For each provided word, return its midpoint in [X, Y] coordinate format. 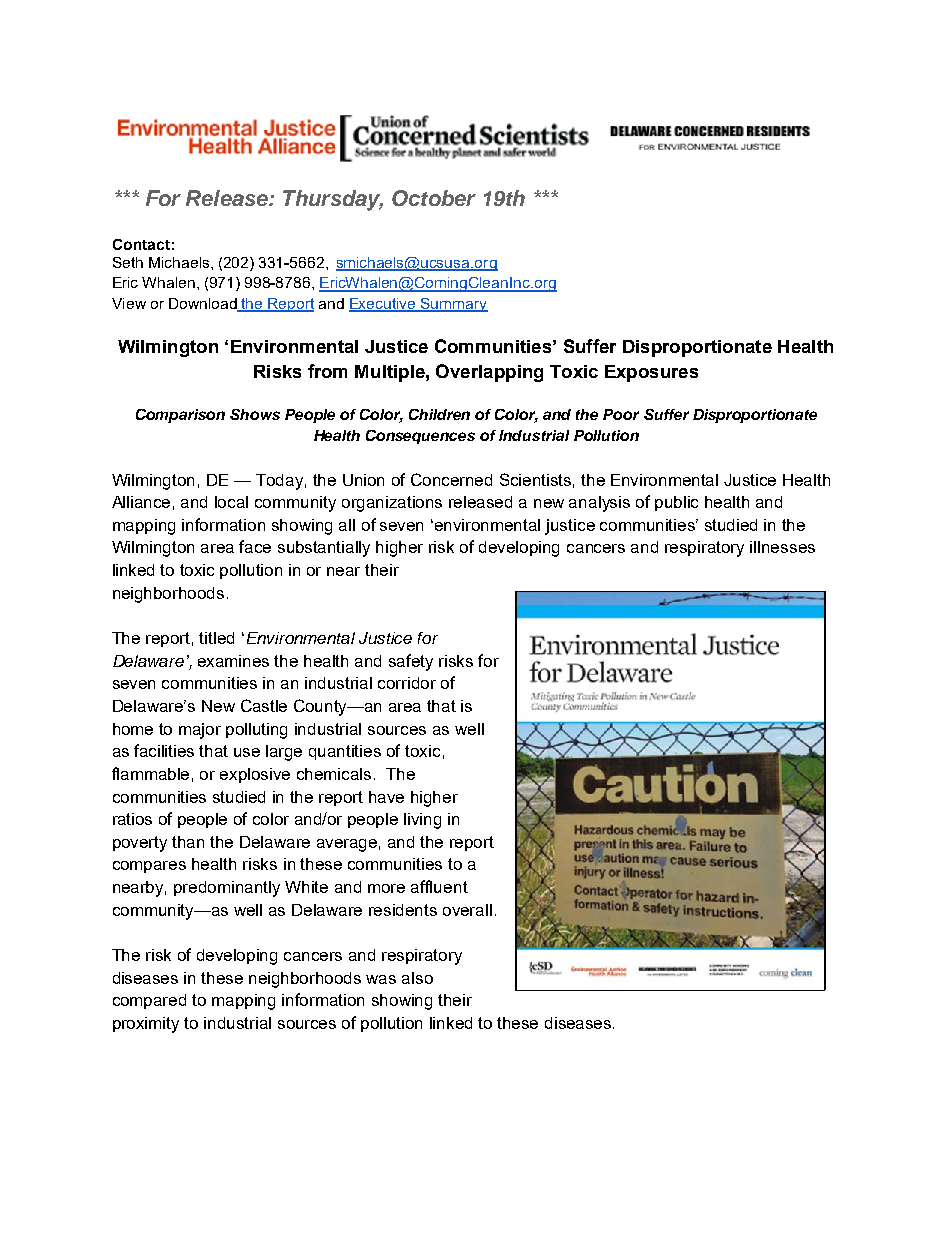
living [422, 821]
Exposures [651, 373]
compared [149, 1001]
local [231, 502]
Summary [453, 305]
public [676, 503]
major [200, 731]
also [417, 978]
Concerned [451, 479]
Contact [141, 244]
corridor [407, 683]
